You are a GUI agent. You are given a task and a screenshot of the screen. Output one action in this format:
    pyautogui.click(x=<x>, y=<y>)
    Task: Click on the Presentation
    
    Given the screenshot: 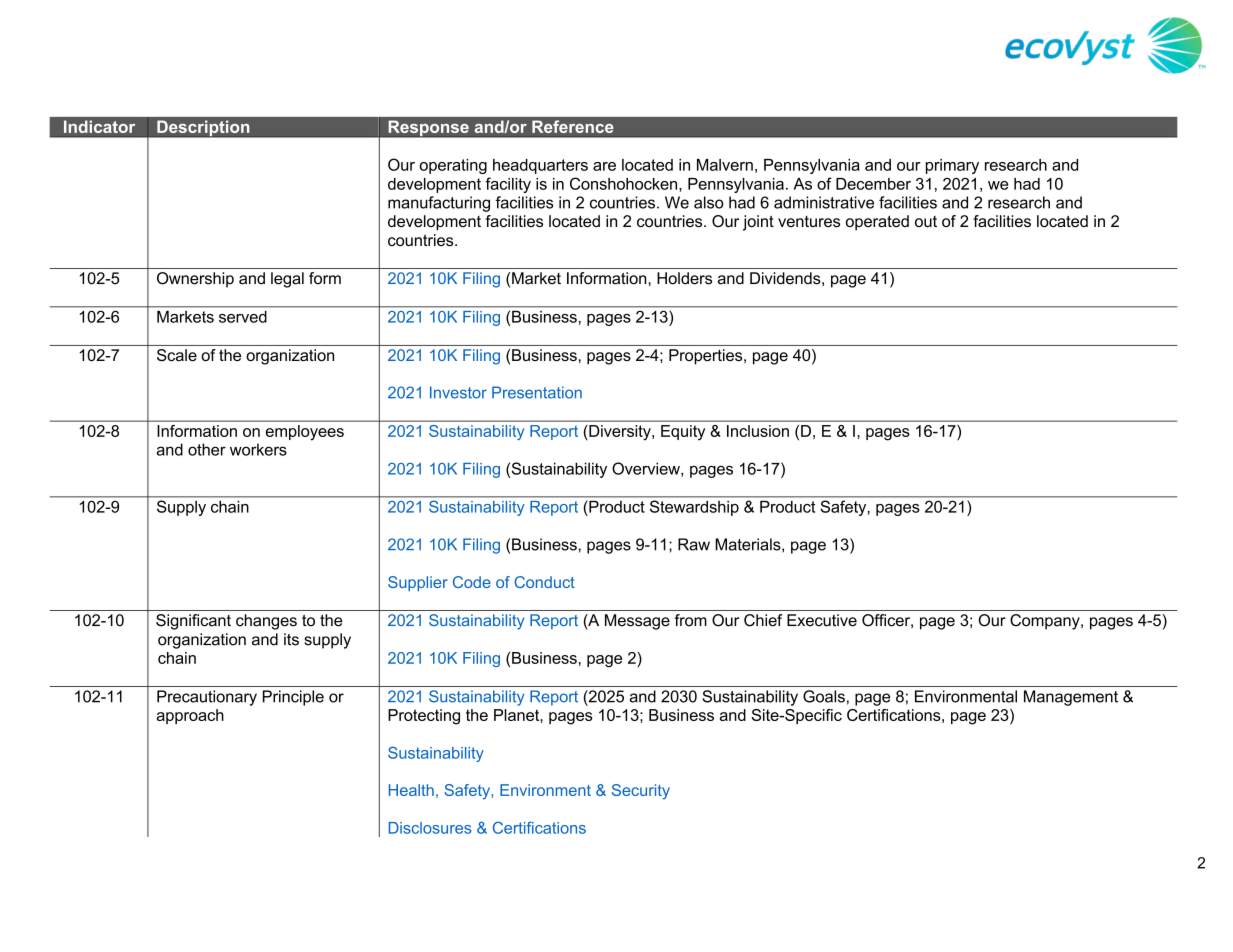 What is the action you would take?
    pyautogui.click(x=537, y=392)
